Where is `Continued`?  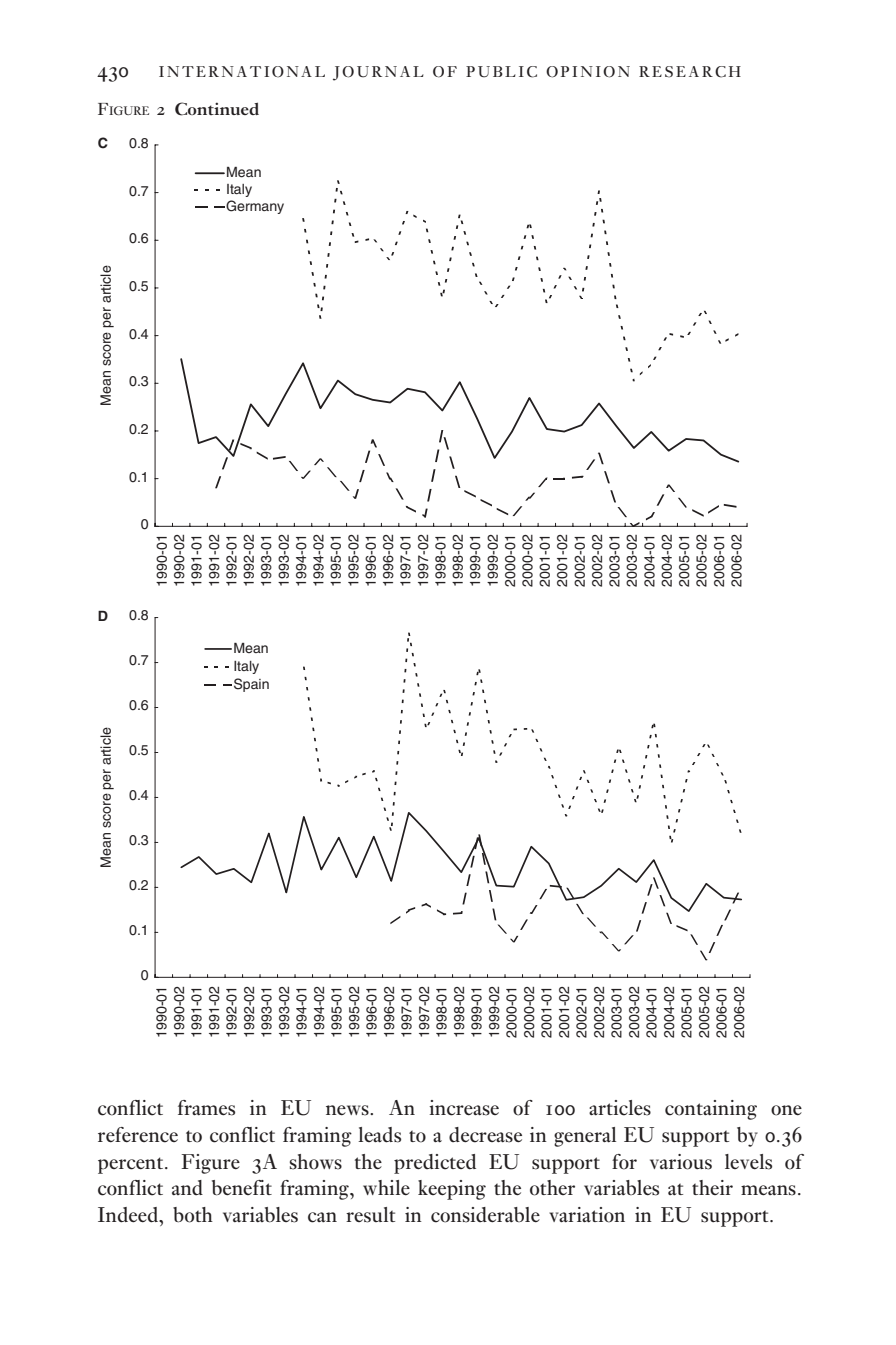 Continued is located at coordinates (217, 109).
